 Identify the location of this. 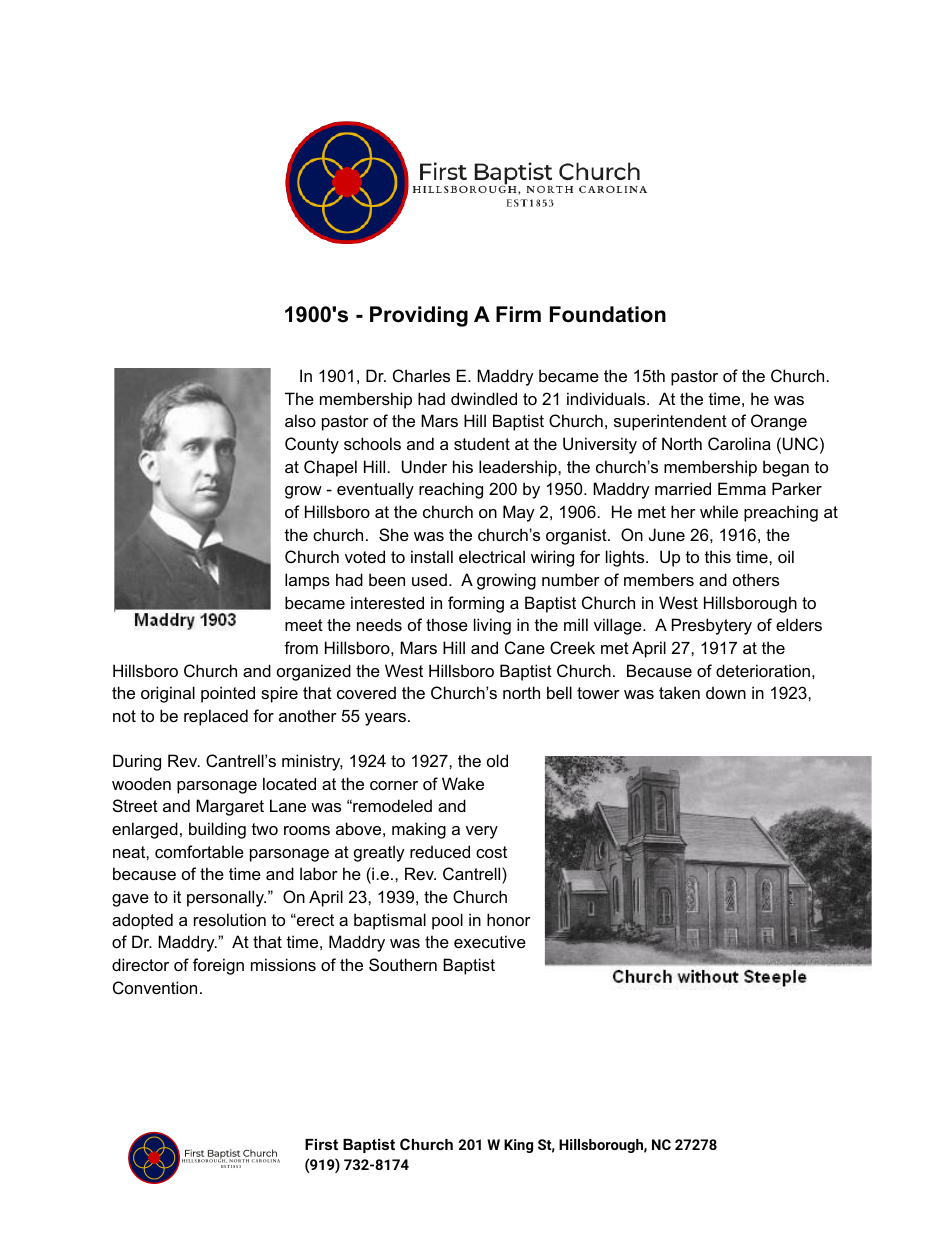
(718, 556).
